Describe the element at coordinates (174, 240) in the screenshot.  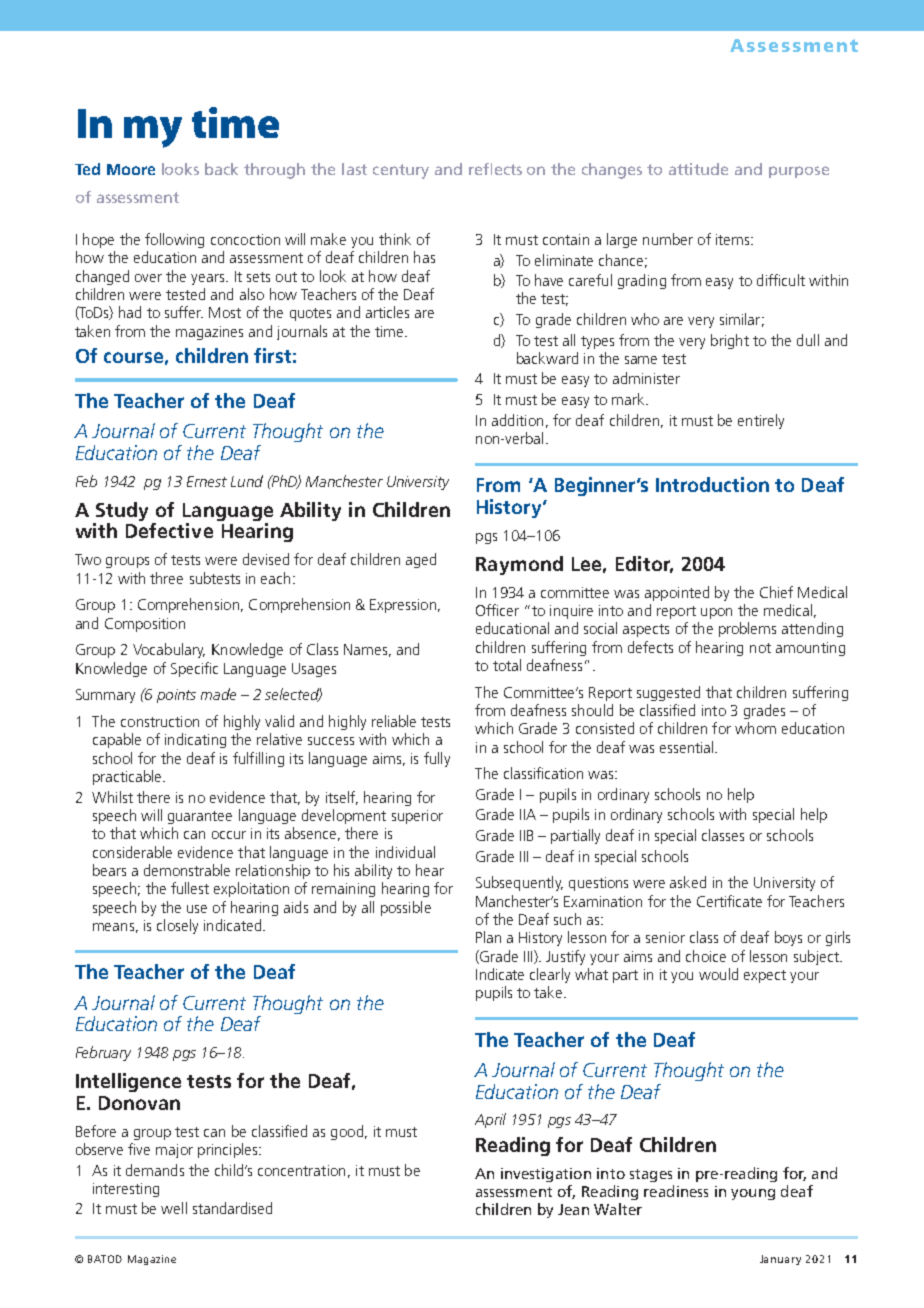
I see `following` at that location.
